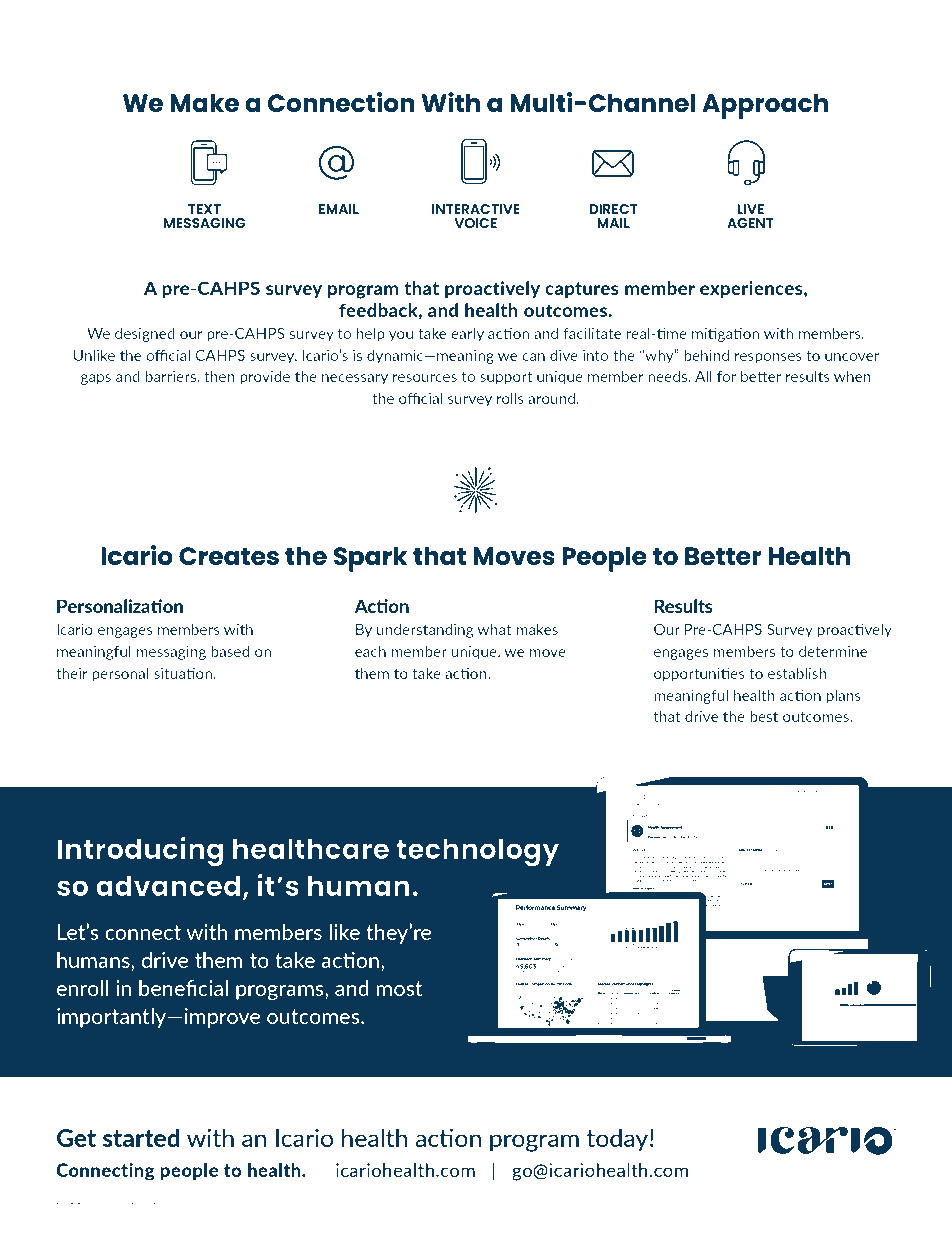 The width and height of the screenshot is (952, 1233). What do you see at coordinates (764, 716) in the screenshot?
I see `best` at bounding box center [764, 716].
